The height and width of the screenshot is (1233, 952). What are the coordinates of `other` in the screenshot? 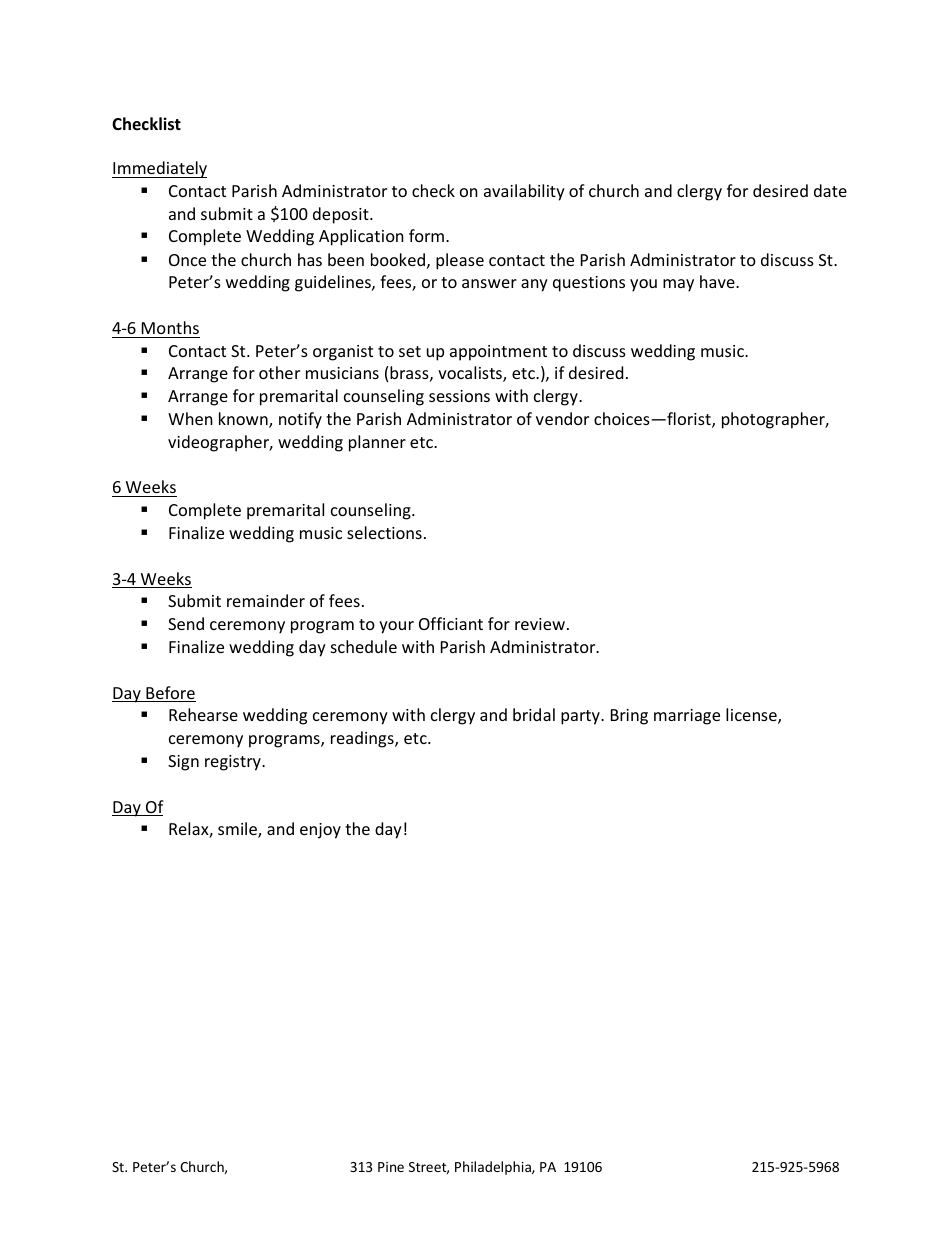 It's located at (279, 372).
